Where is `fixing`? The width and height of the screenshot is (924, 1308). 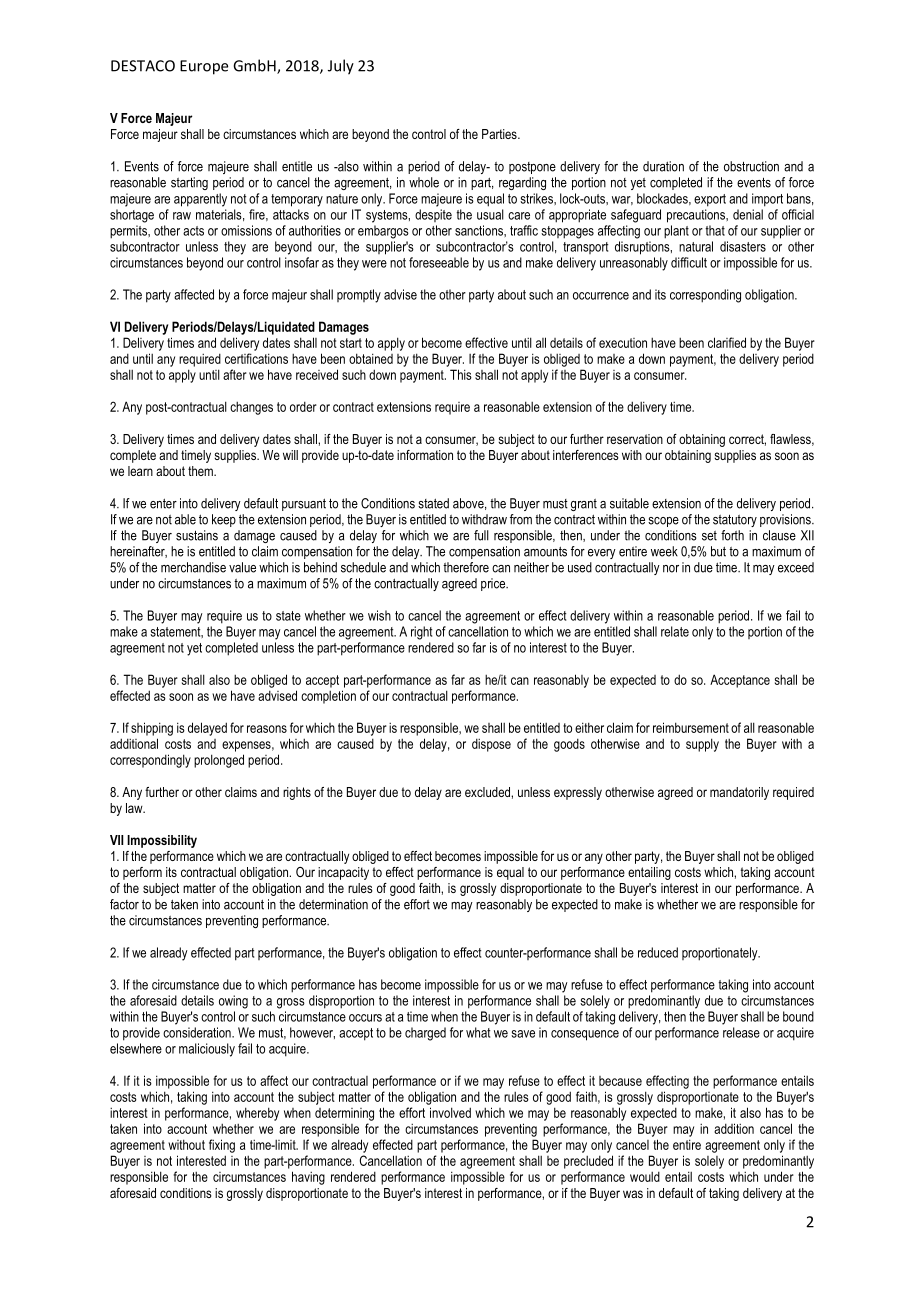
fixing is located at coordinates (222, 1146).
